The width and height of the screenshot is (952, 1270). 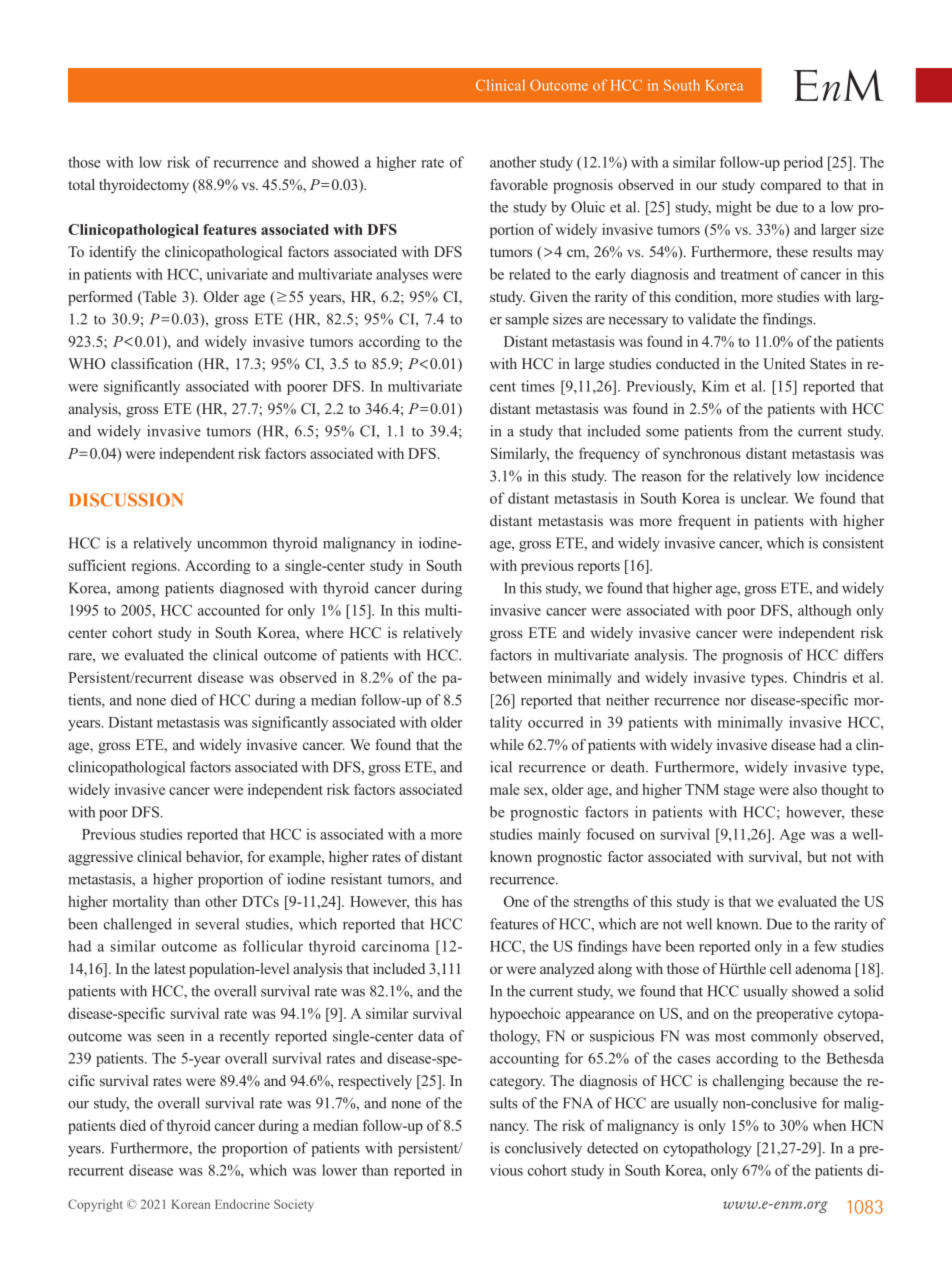 What do you see at coordinates (516, 677) in the screenshot?
I see `between` at bounding box center [516, 677].
